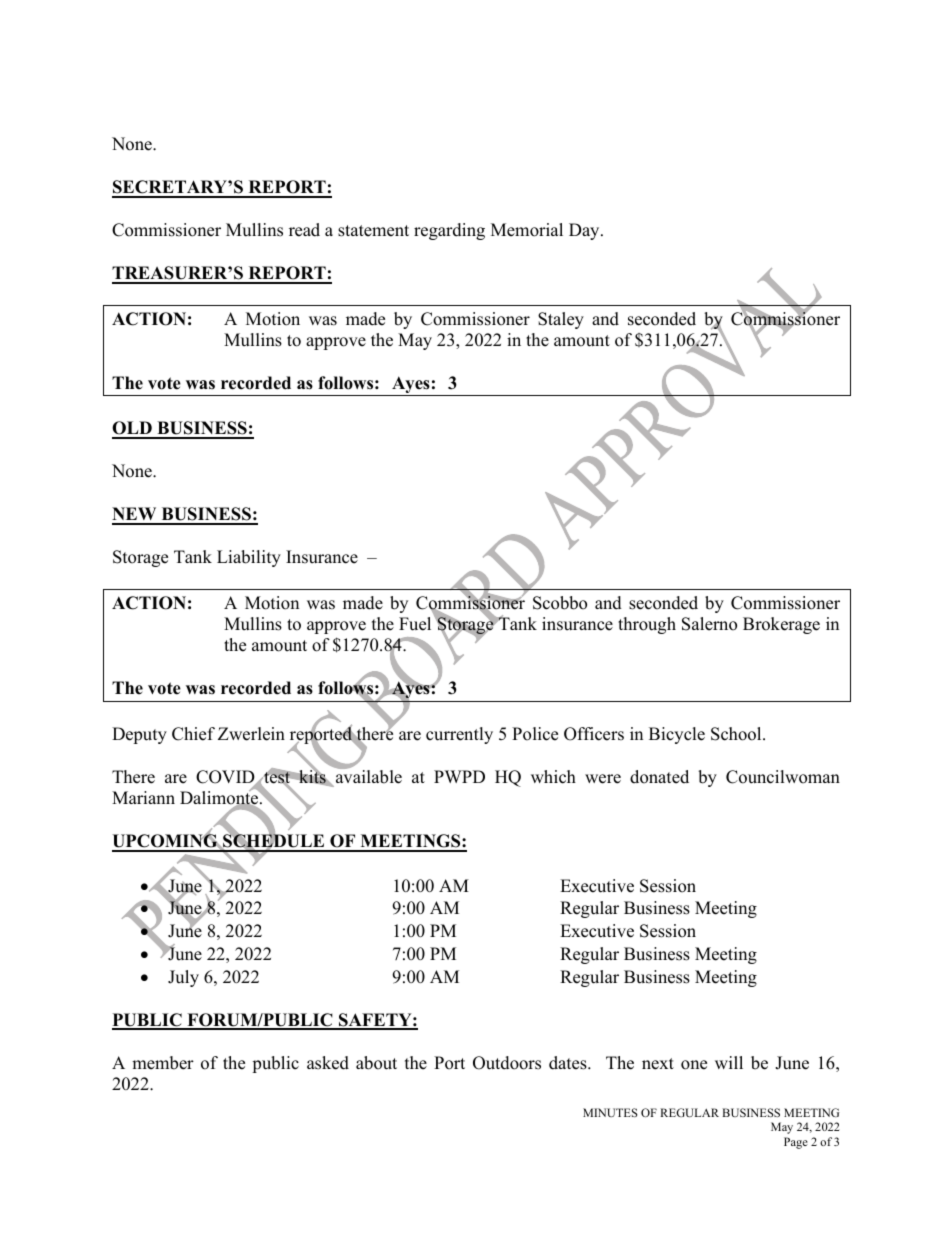 The width and height of the document is (952, 1233). Describe the element at coordinates (585, 231) in the document. I see `Day` at that location.
